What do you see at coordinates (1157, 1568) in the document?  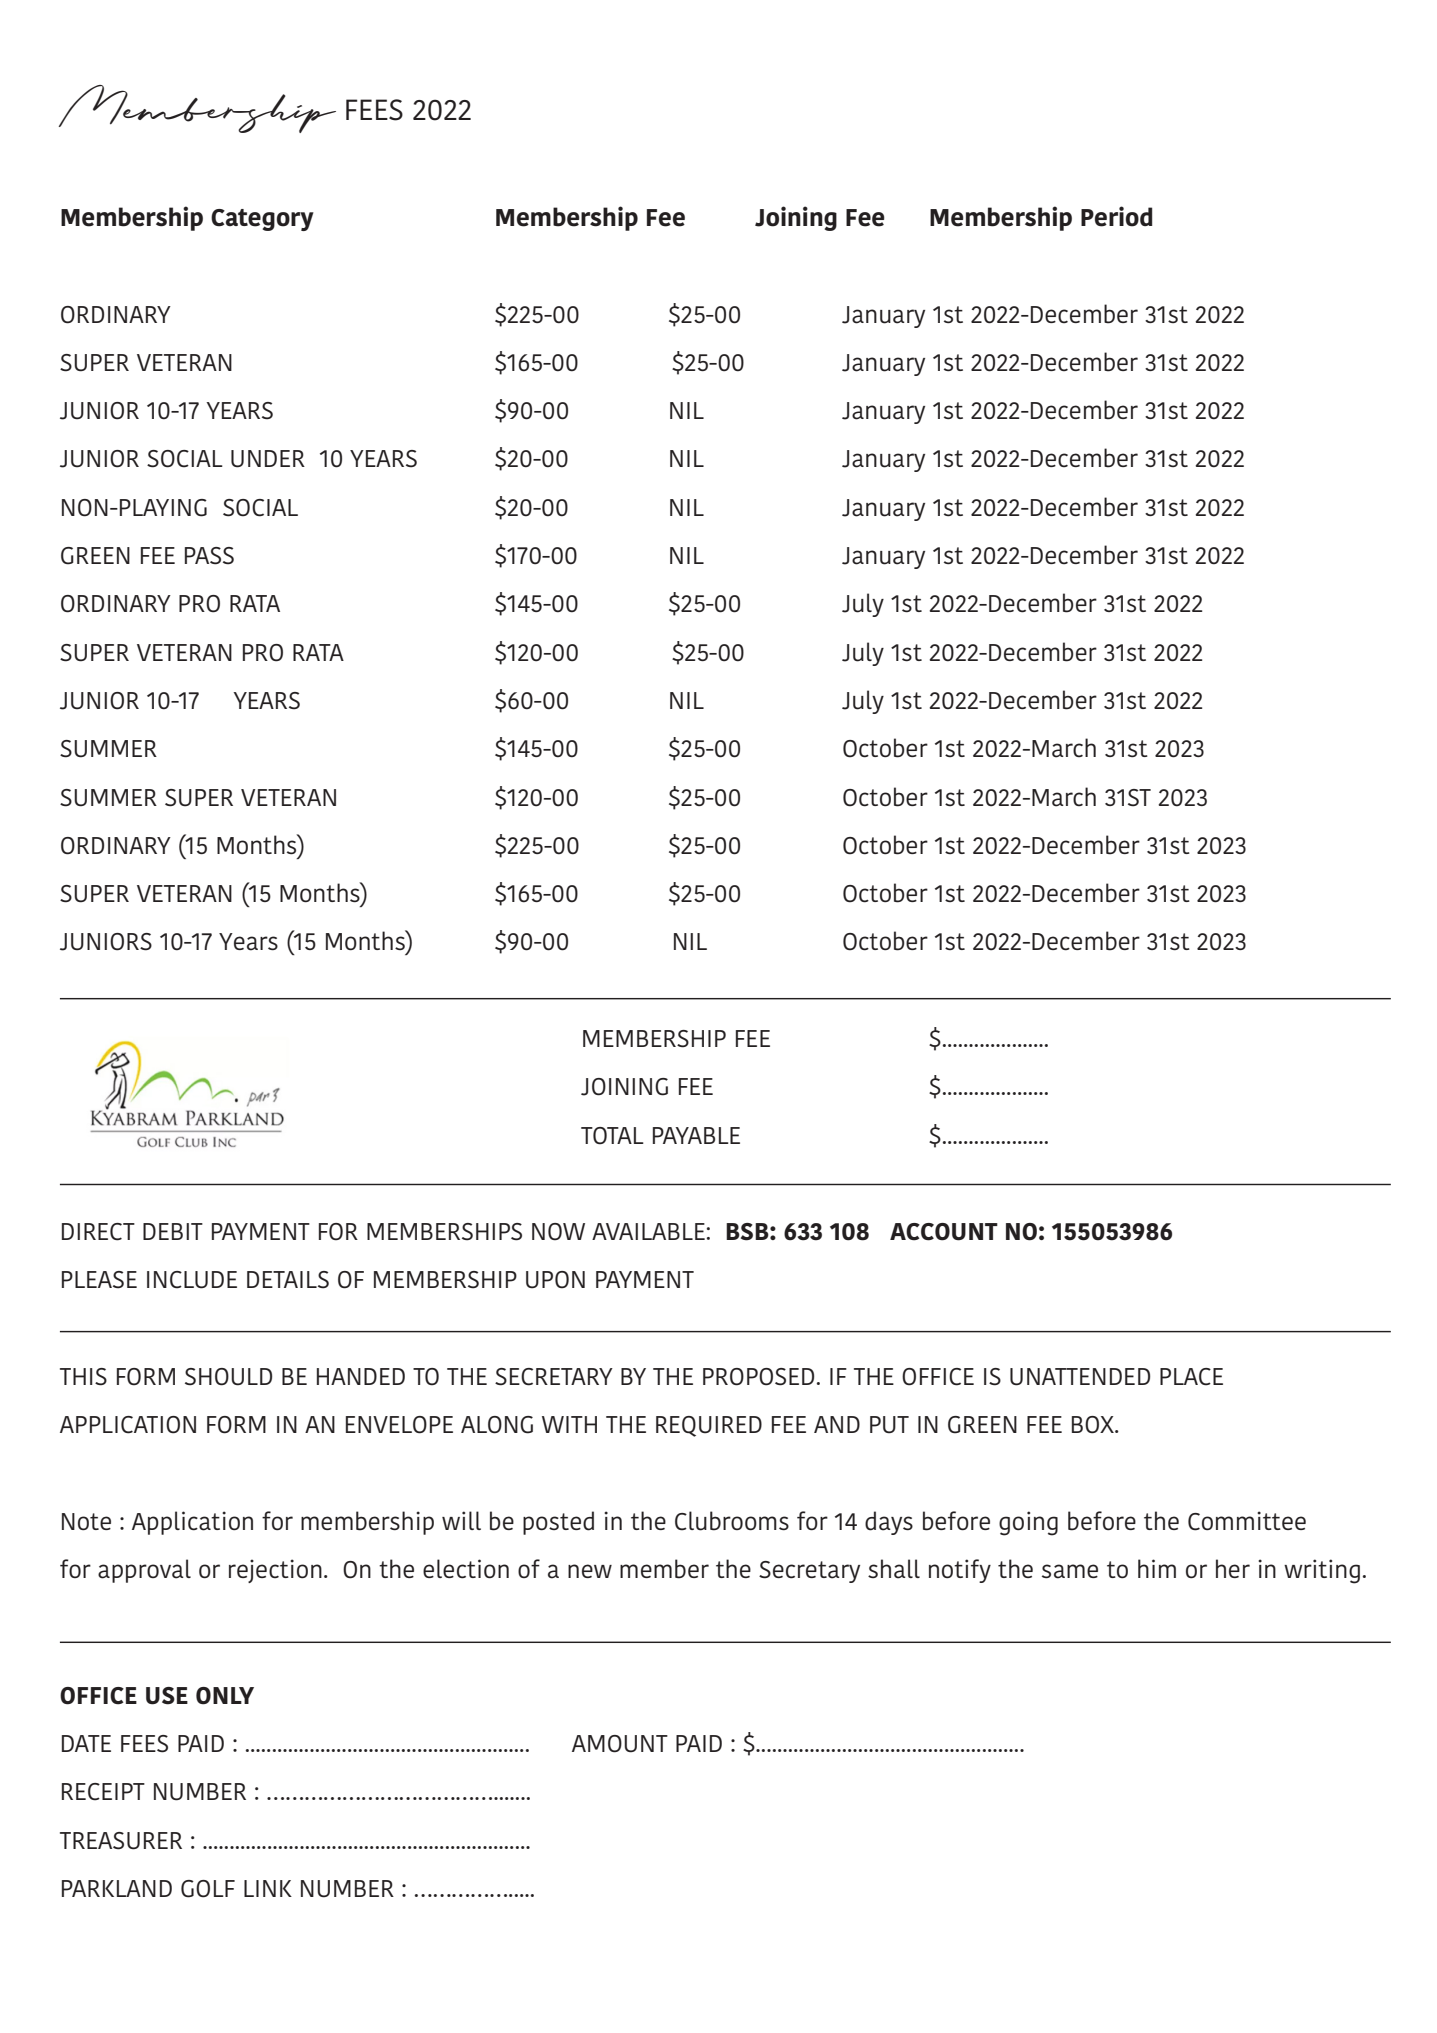 I see `him` at bounding box center [1157, 1568].
